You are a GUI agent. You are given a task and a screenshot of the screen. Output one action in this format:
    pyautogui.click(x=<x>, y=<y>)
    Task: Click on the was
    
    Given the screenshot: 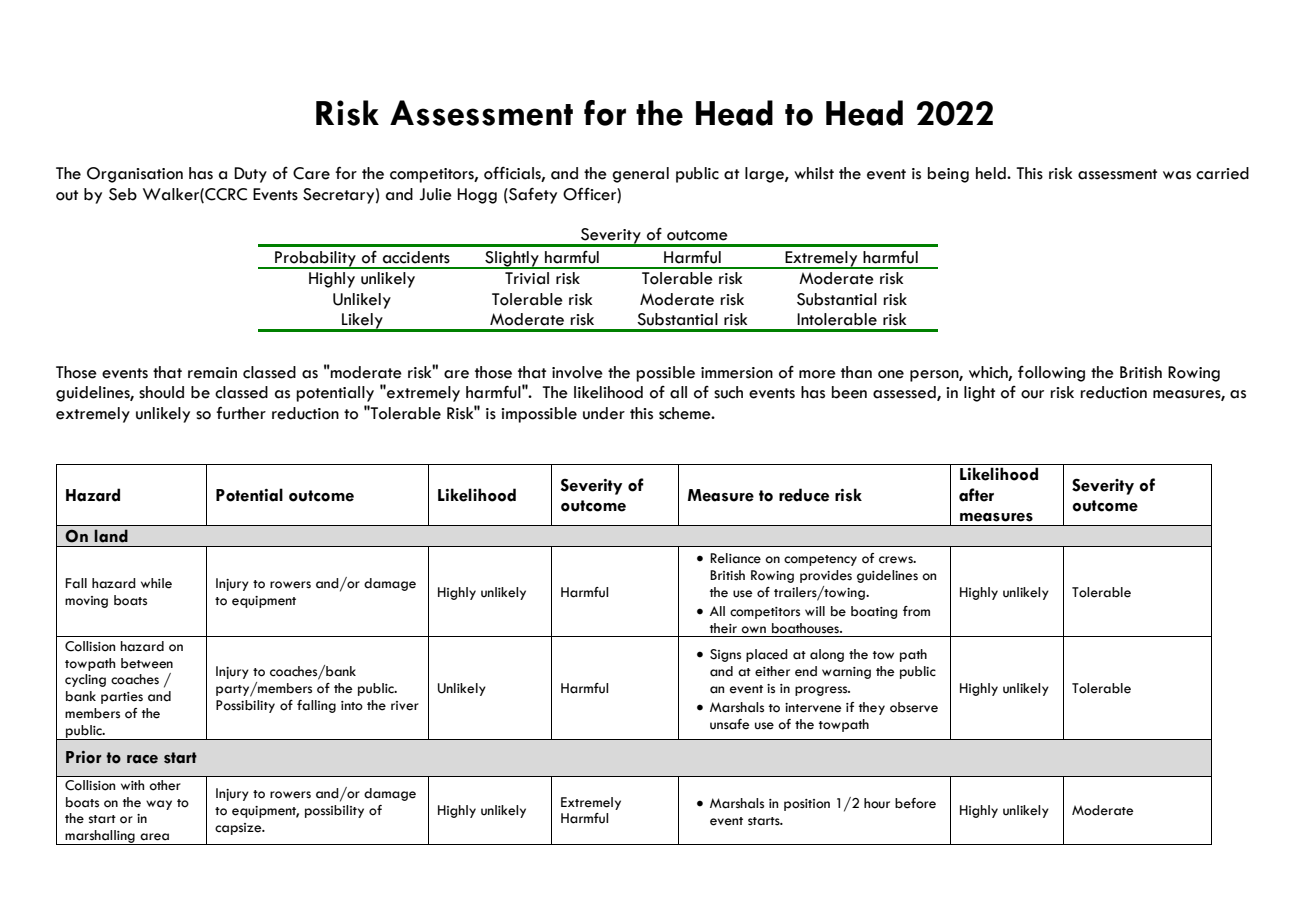 What is the action you would take?
    pyautogui.click(x=1177, y=175)
